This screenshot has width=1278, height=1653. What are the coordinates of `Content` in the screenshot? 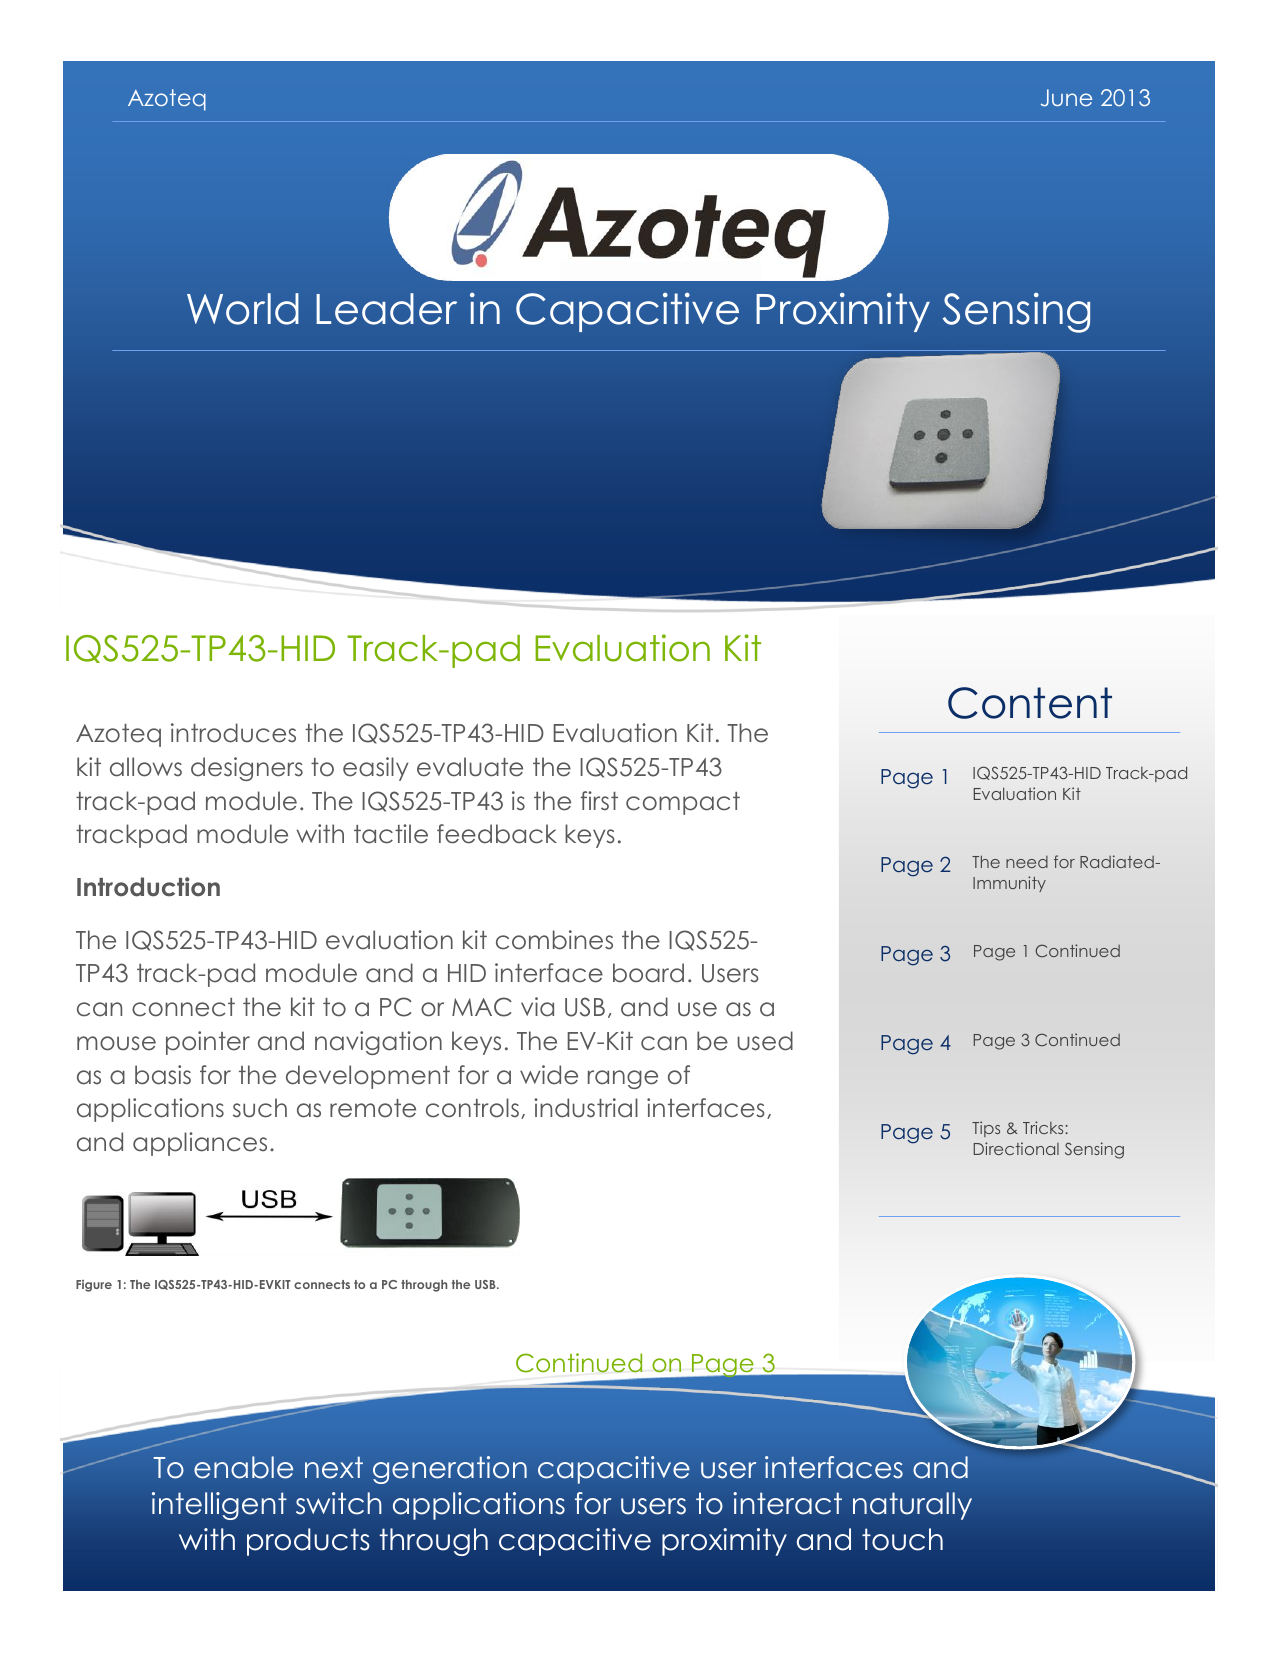 It's located at (1030, 703).
